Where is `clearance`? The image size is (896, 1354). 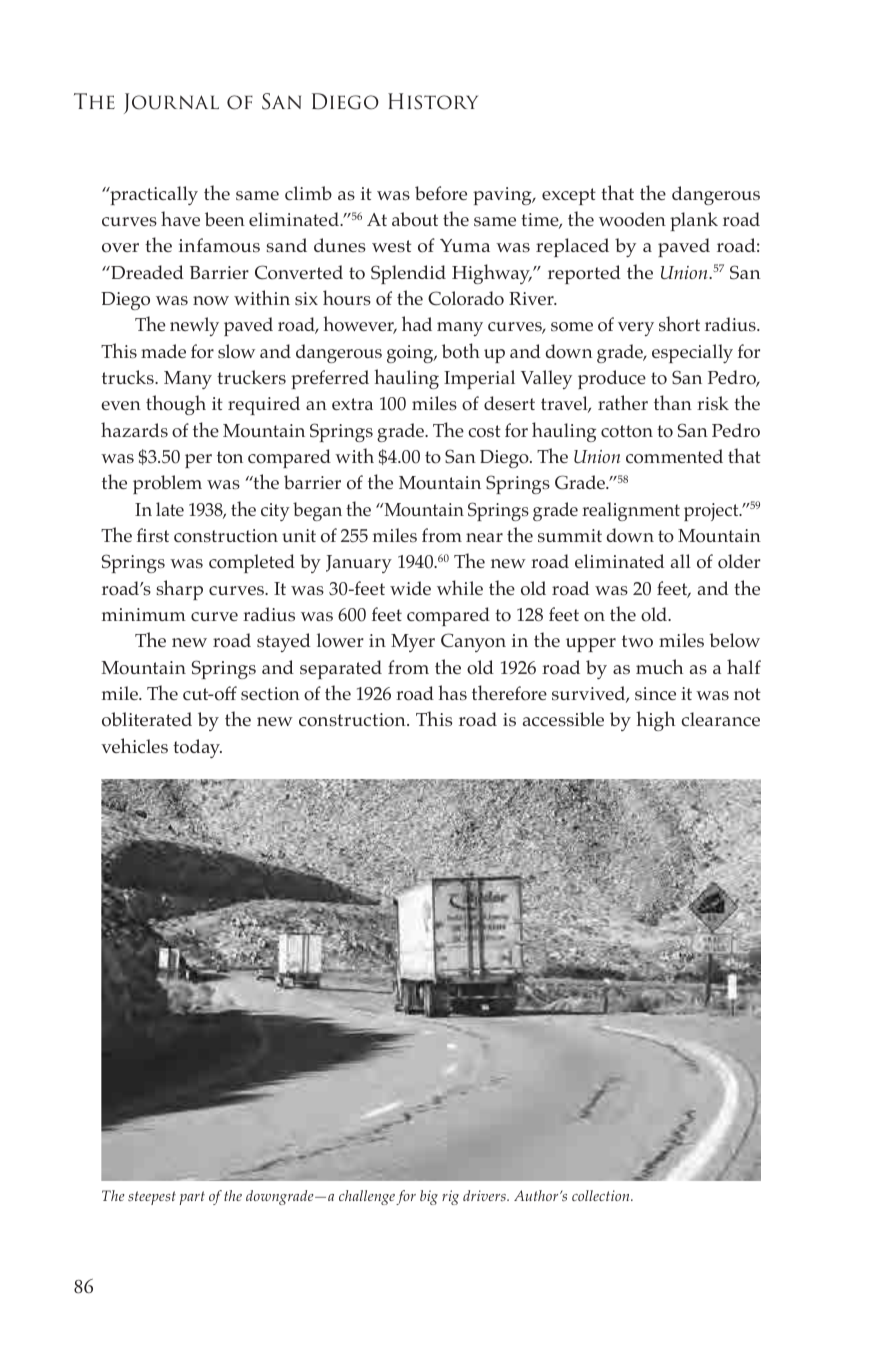 clearance is located at coordinates (720, 719).
